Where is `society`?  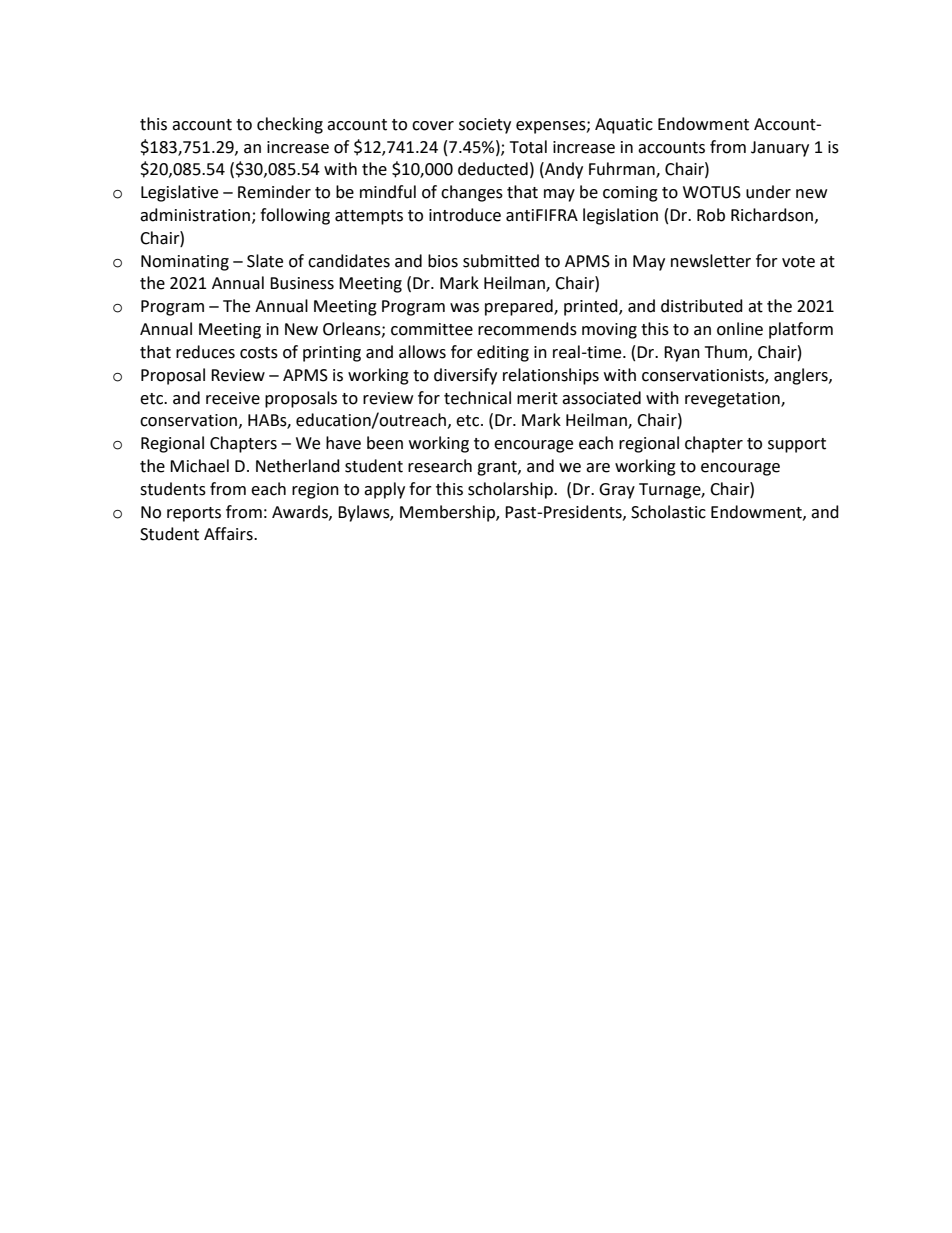
society is located at coordinates (485, 126).
